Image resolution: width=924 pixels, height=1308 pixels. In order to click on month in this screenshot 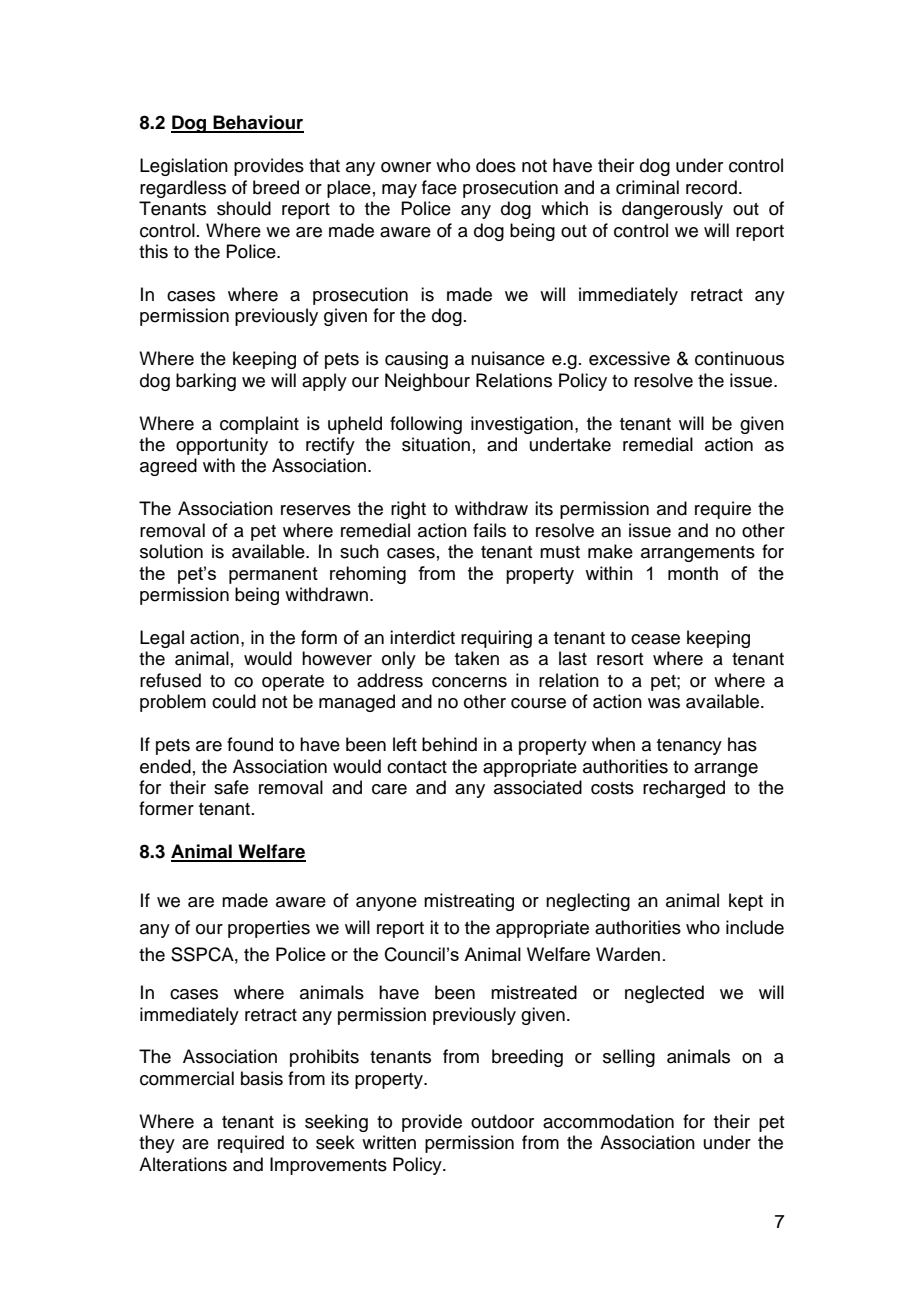, I will do `click(693, 573)`.
